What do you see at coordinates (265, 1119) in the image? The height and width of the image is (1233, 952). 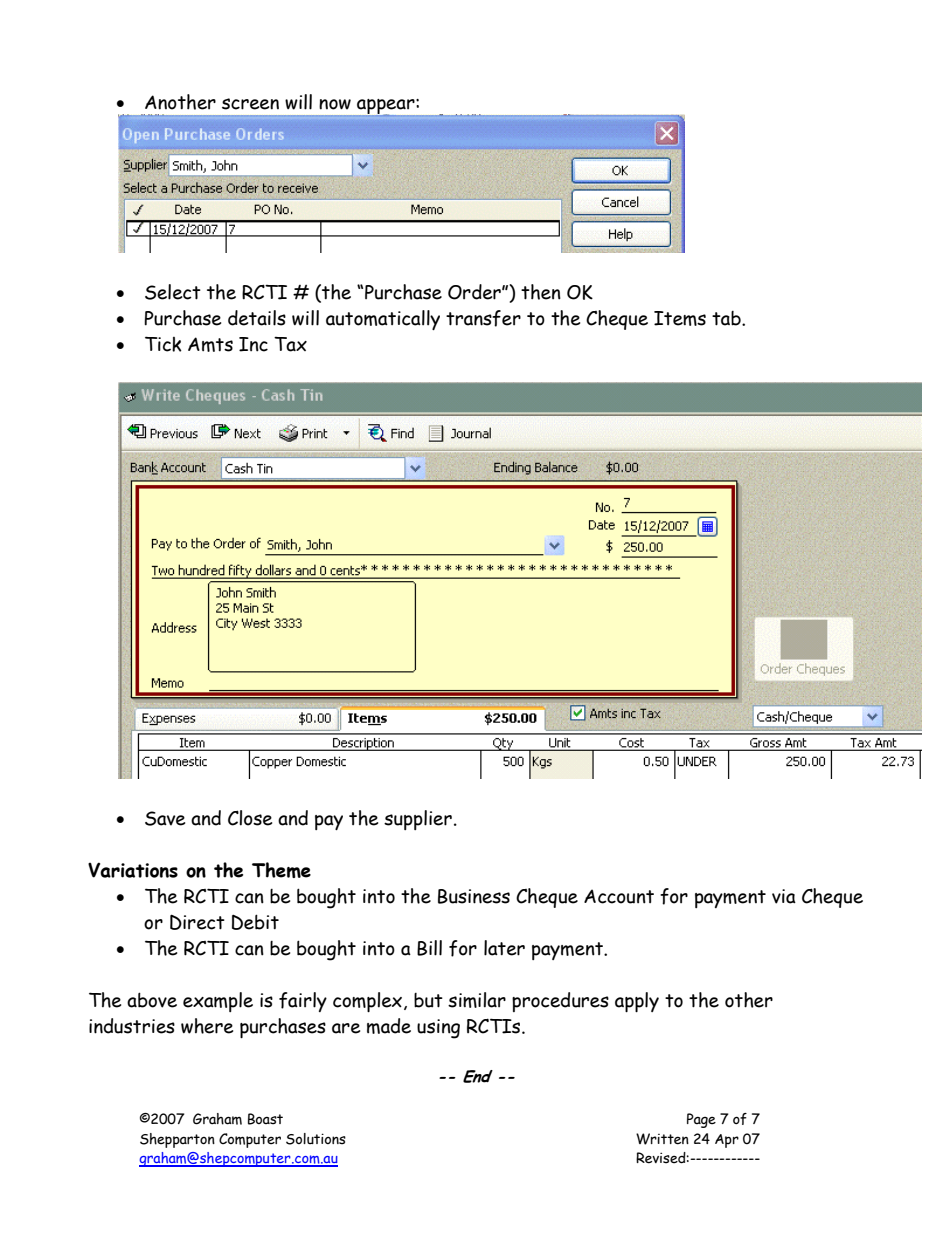 I see `Boast` at bounding box center [265, 1119].
